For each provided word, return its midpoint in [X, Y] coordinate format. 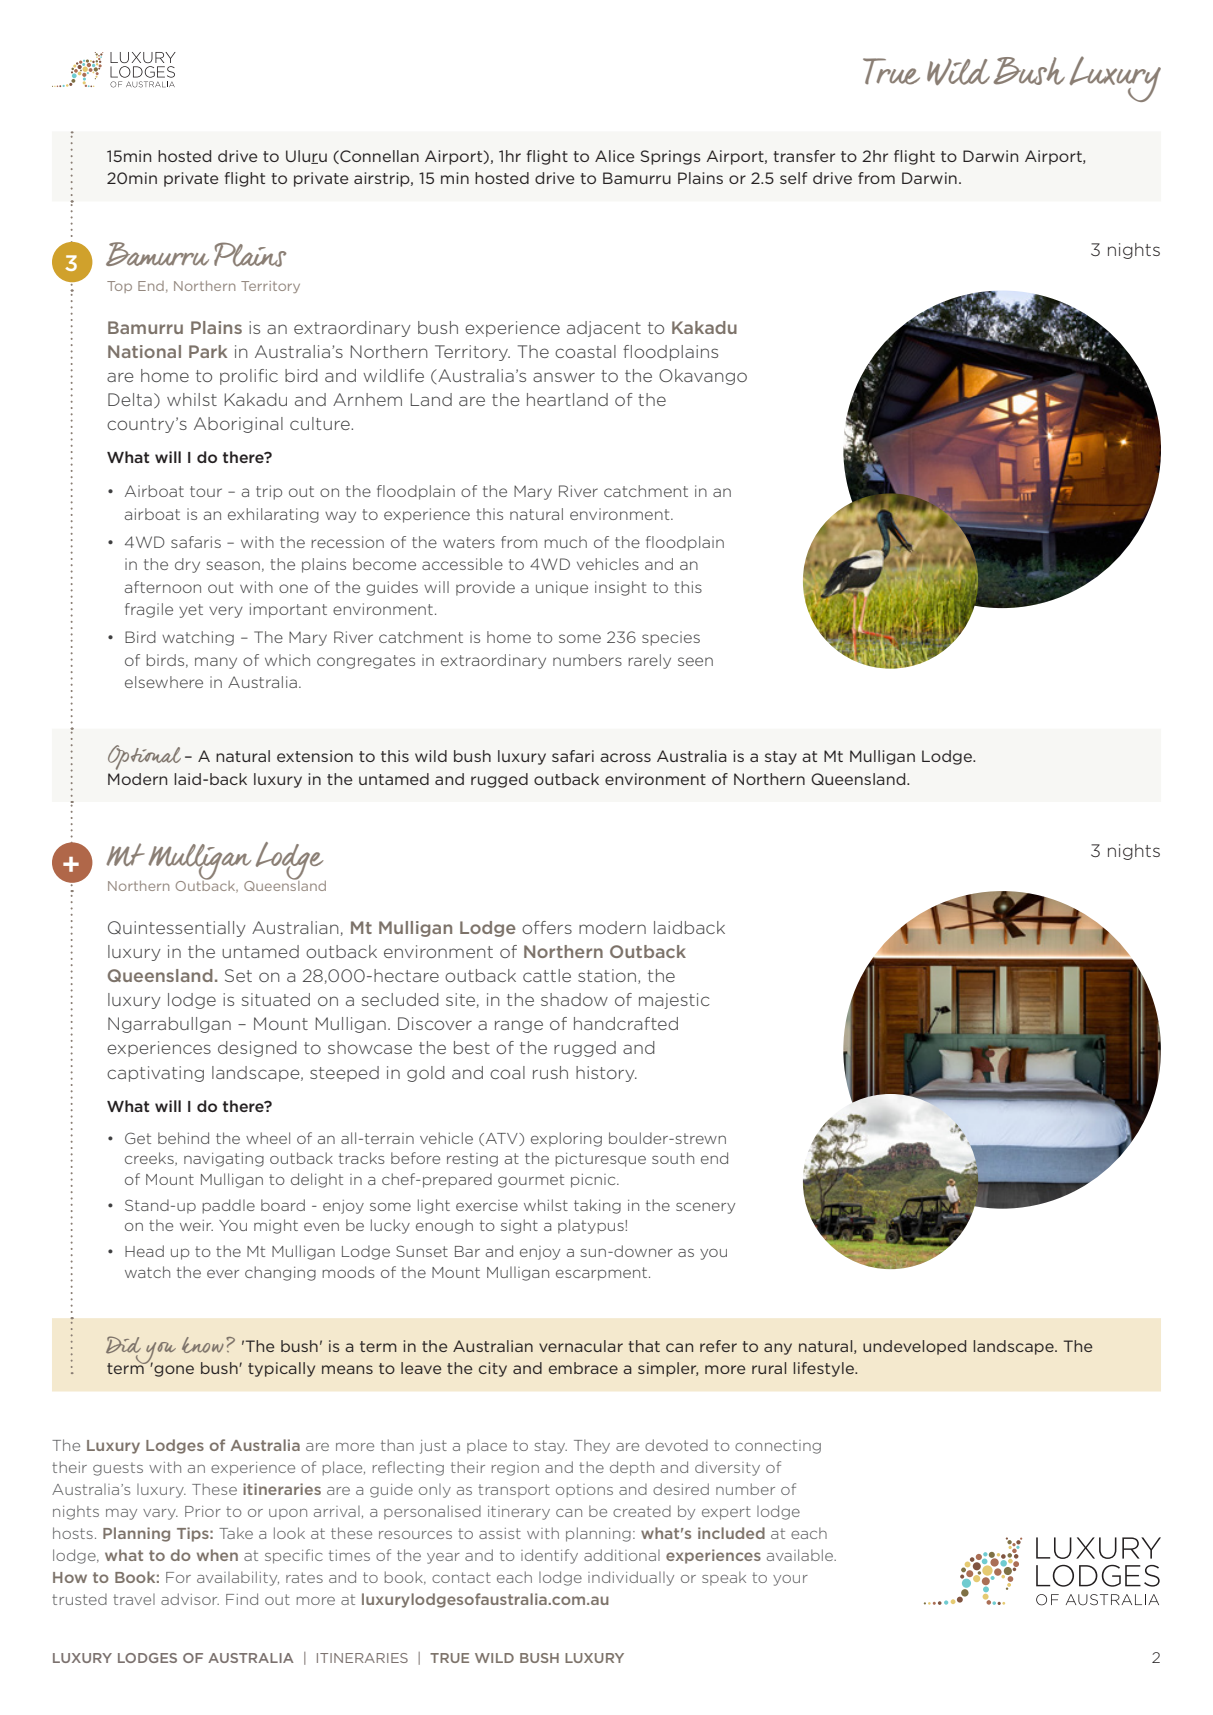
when [217, 1555]
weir [196, 1225]
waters [469, 542]
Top [119, 287]
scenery [705, 1208]
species [671, 638]
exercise [487, 1205]
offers [547, 927]
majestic [674, 1001]
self [793, 178]
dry [187, 565]
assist [500, 1533]
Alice [615, 156]
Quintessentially [177, 929]
